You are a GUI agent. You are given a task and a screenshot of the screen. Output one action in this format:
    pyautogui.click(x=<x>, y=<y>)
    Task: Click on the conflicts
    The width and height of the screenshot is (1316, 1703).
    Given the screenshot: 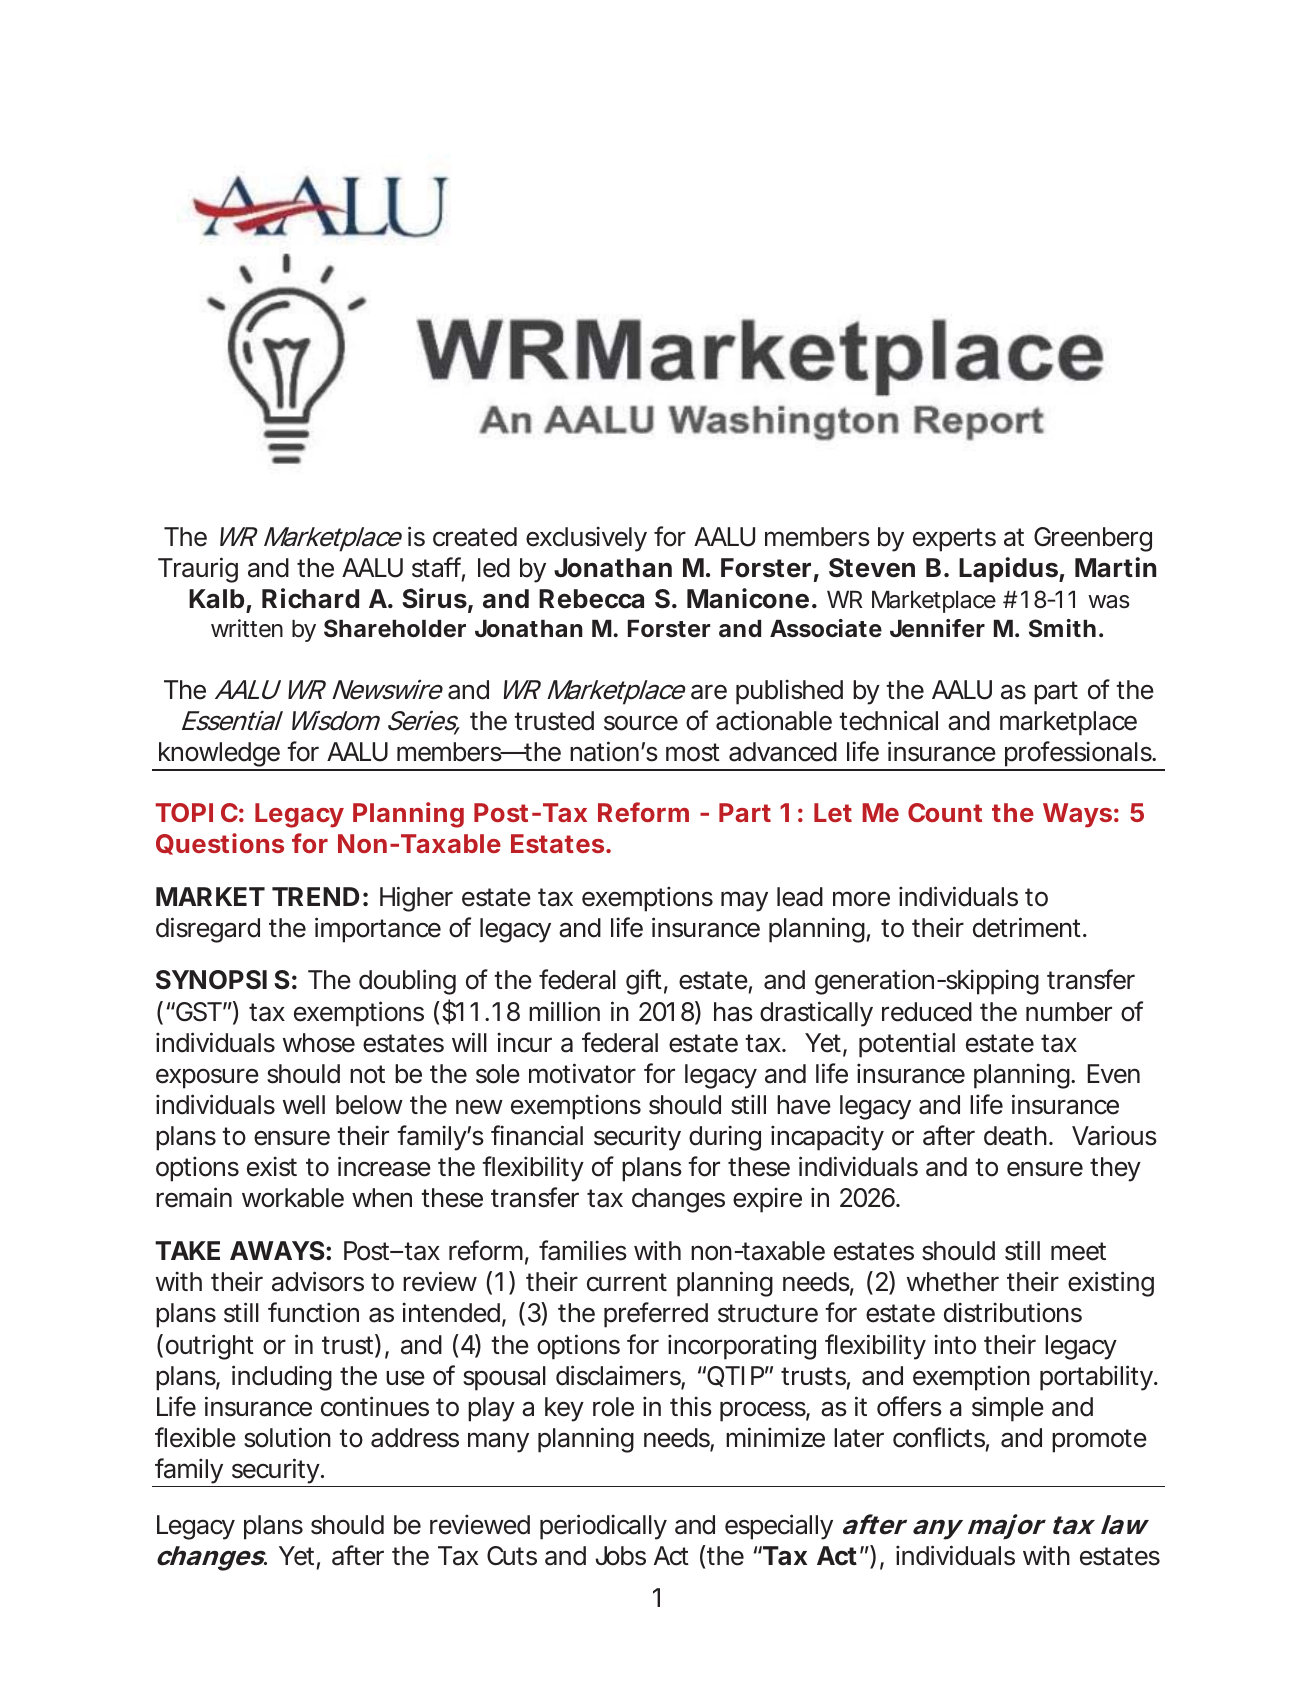 What is the action you would take?
    pyautogui.click(x=941, y=1438)
